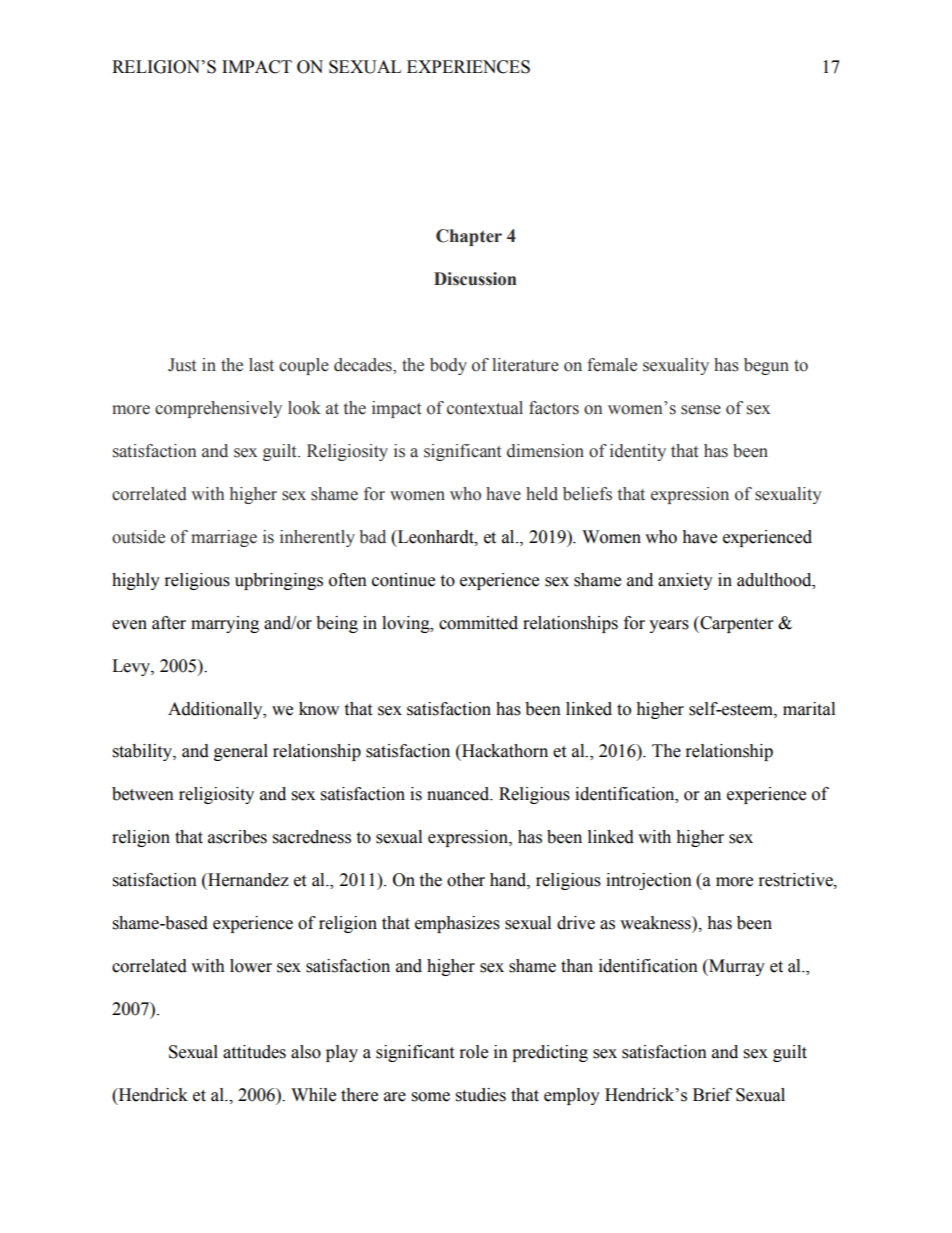 The width and height of the screenshot is (952, 1233). I want to click on attitudes, so click(254, 1052).
